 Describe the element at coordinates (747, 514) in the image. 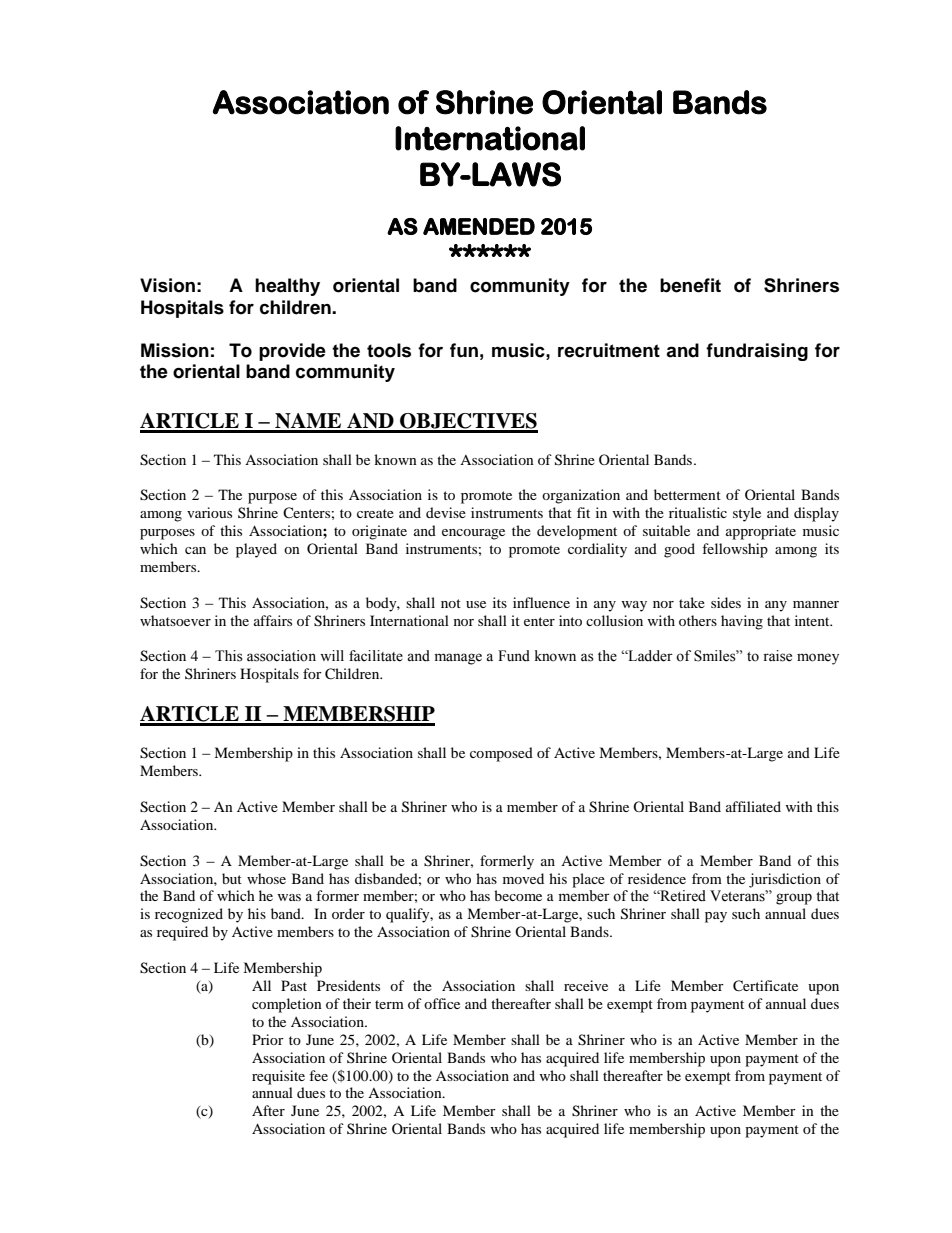

I see `style` at that location.
